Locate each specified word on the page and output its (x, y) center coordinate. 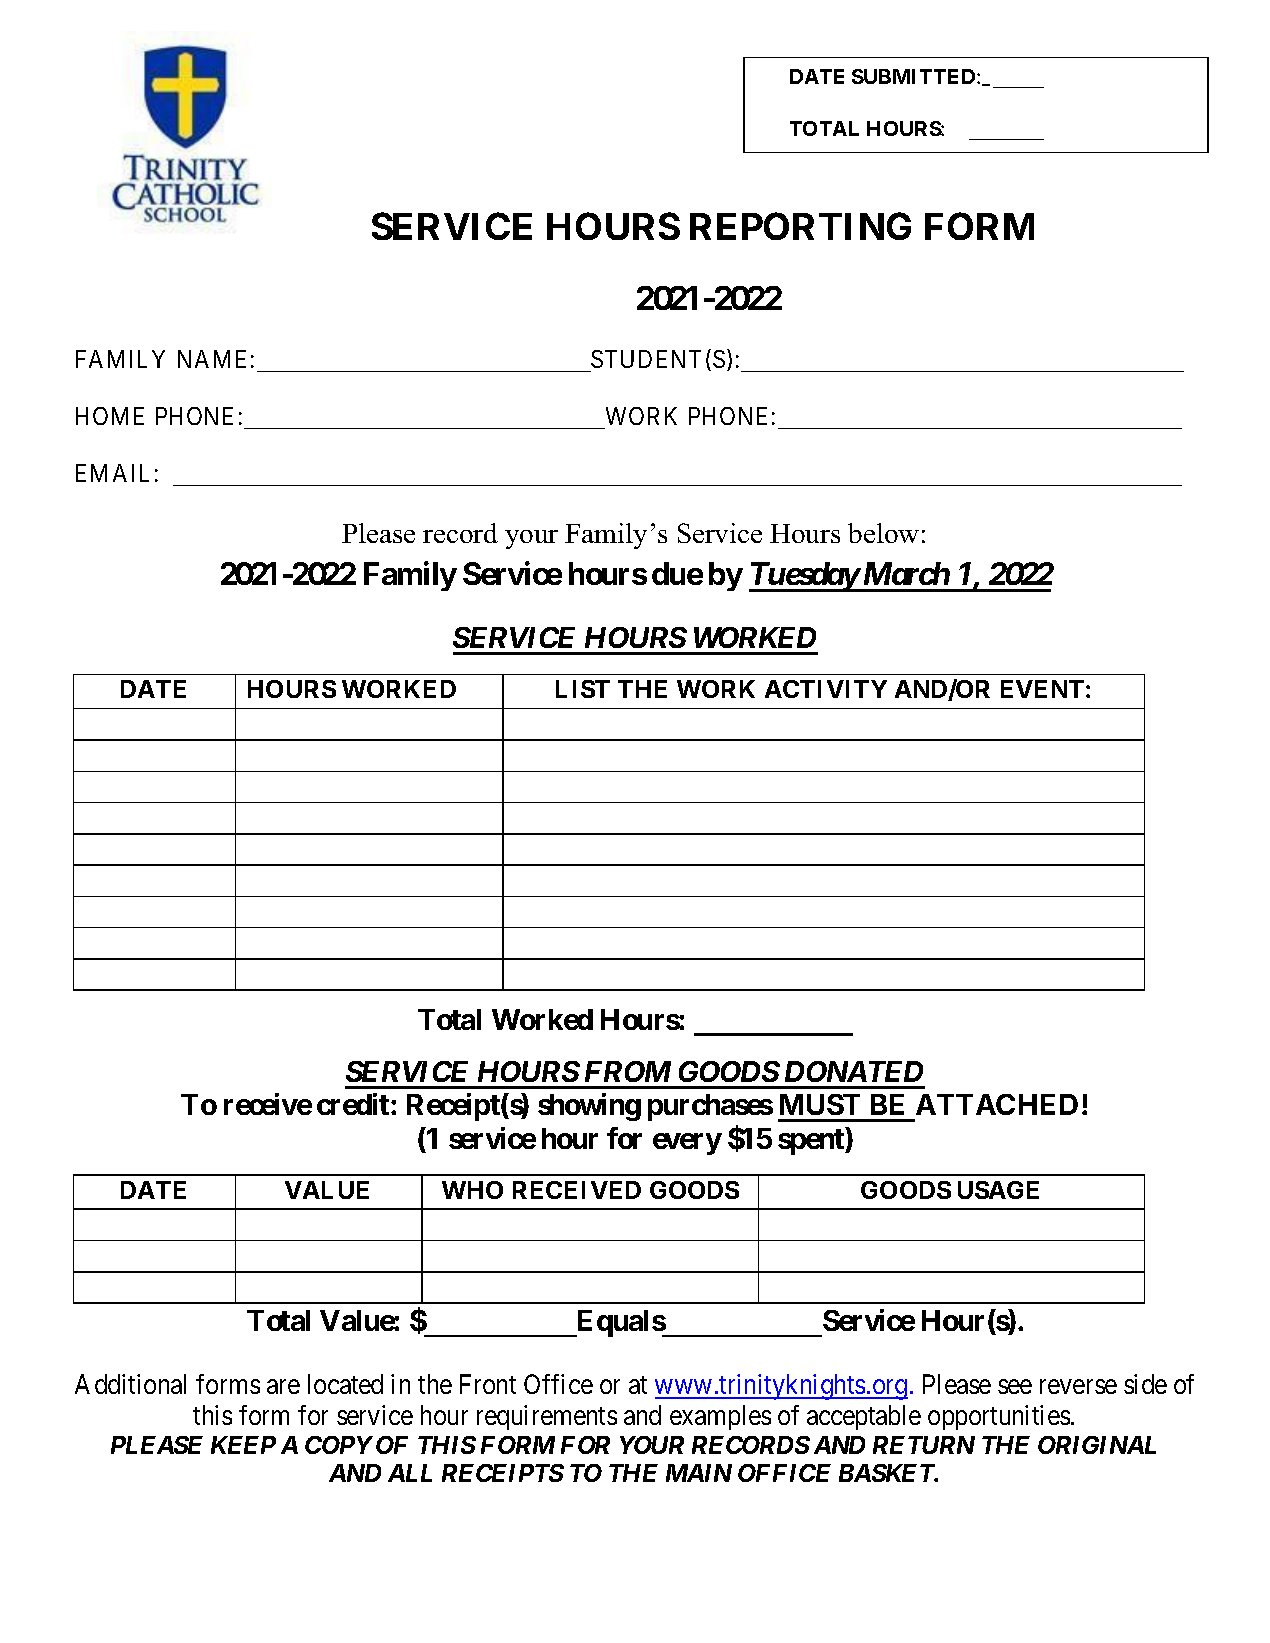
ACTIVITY (826, 689)
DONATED (854, 1071)
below (883, 533)
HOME (110, 416)
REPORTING (800, 226)
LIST (583, 689)
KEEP (243, 1445)
